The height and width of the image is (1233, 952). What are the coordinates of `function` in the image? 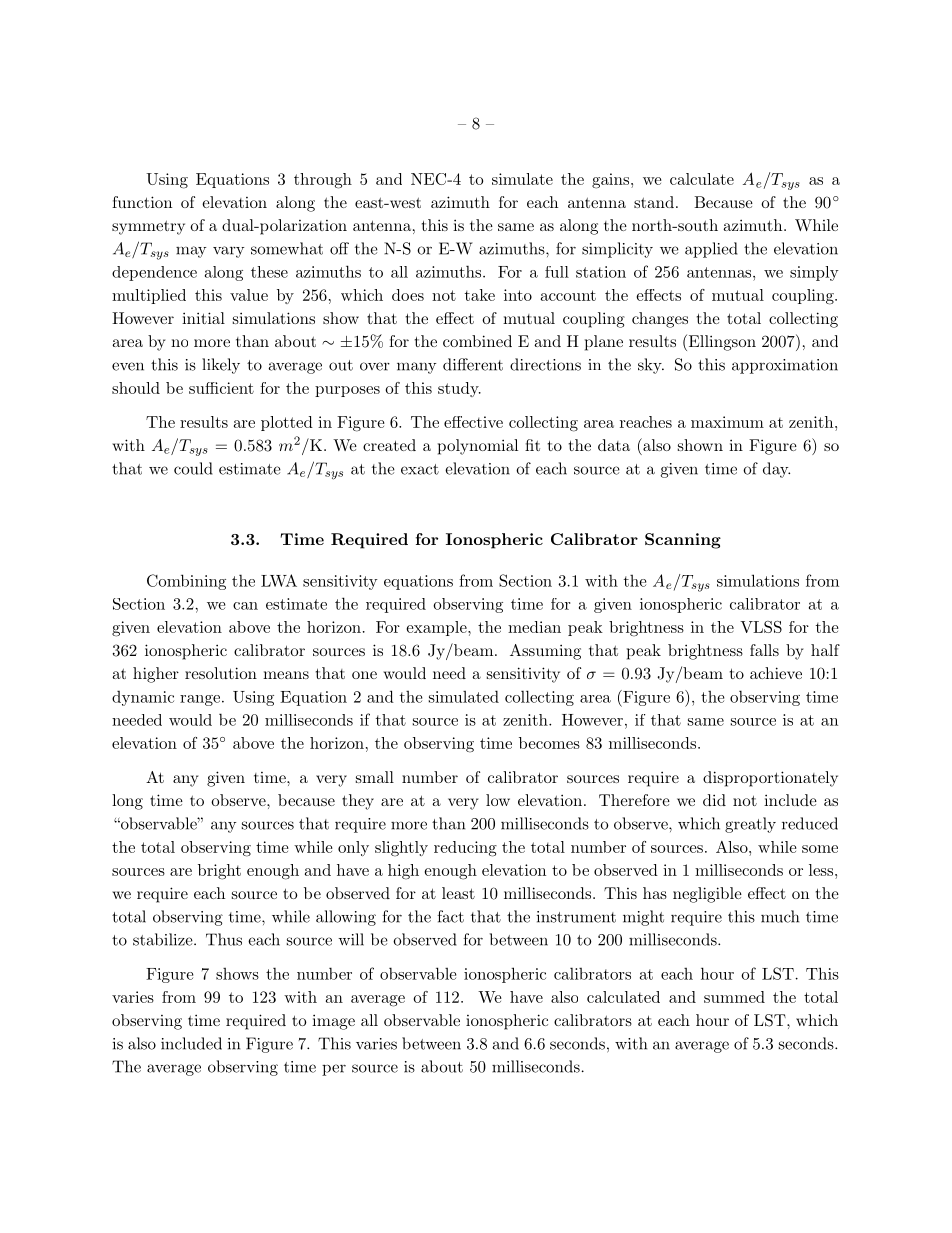 It's located at (142, 202).
